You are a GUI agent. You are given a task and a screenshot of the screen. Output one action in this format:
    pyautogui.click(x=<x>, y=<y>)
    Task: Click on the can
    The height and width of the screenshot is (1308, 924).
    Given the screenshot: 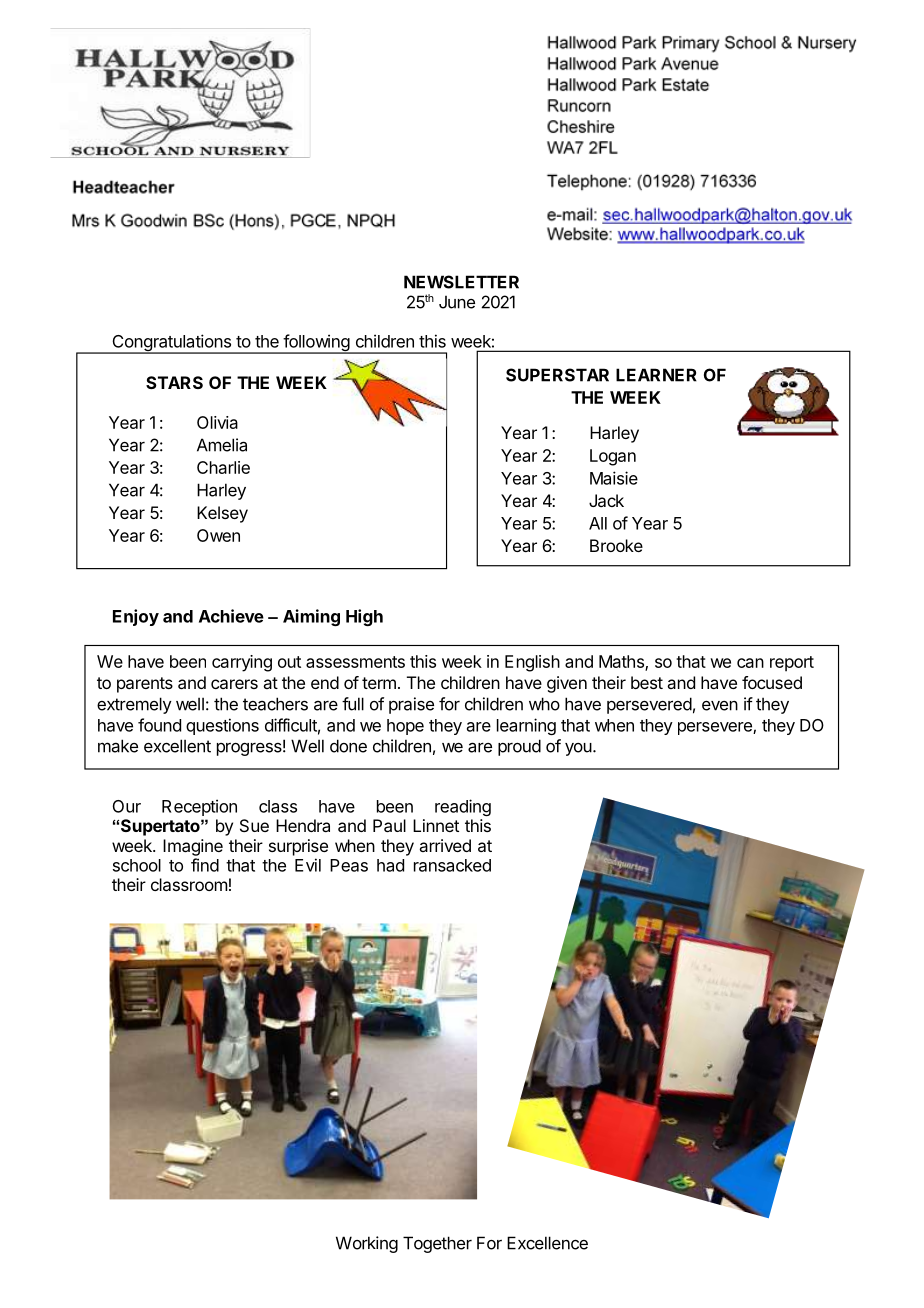 What is the action you would take?
    pyautogui.click(x=750, y=663)
